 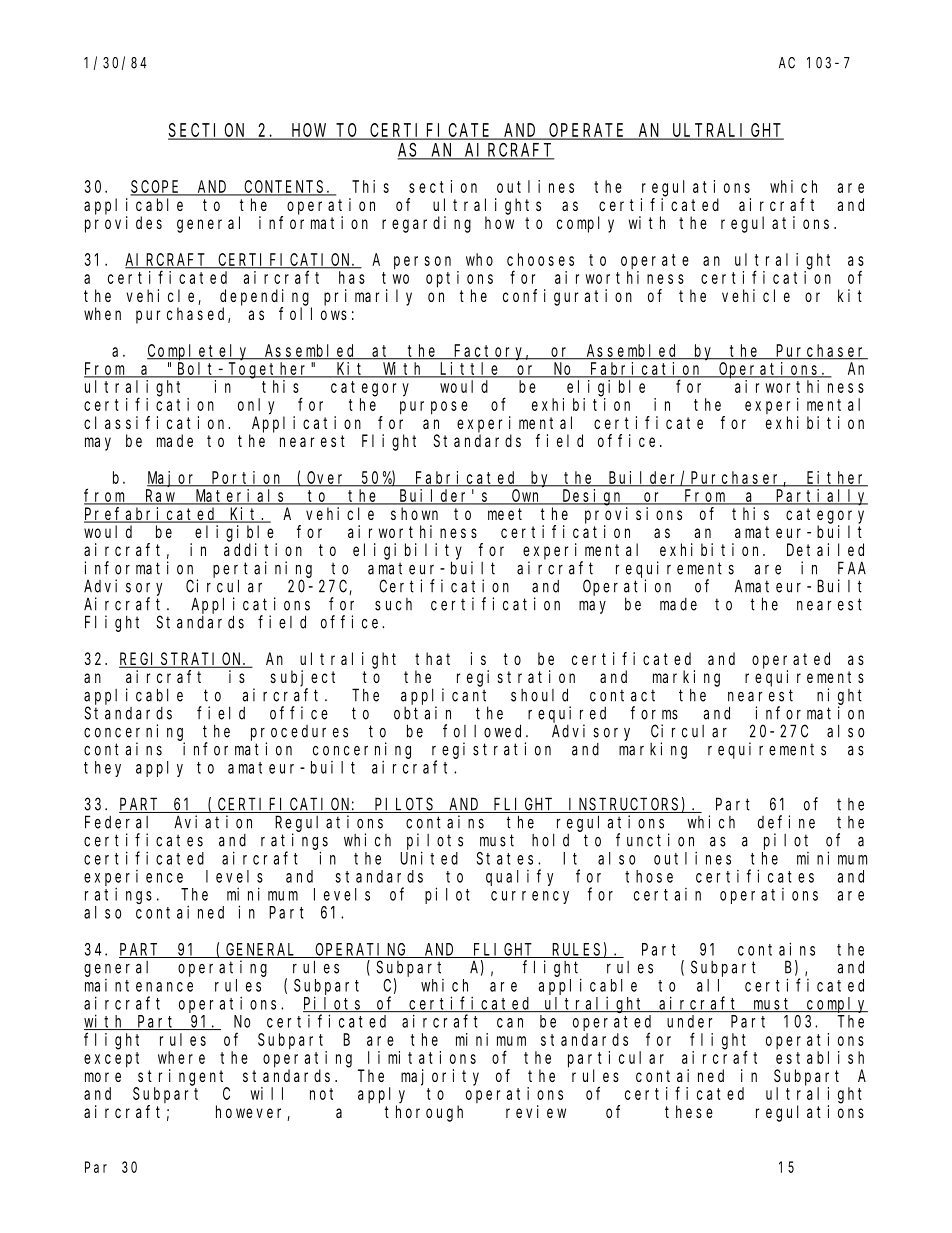 What do you see at coordinates (262, 569) in the image?
I see `pertaining` at bounding box center [262, 569].
